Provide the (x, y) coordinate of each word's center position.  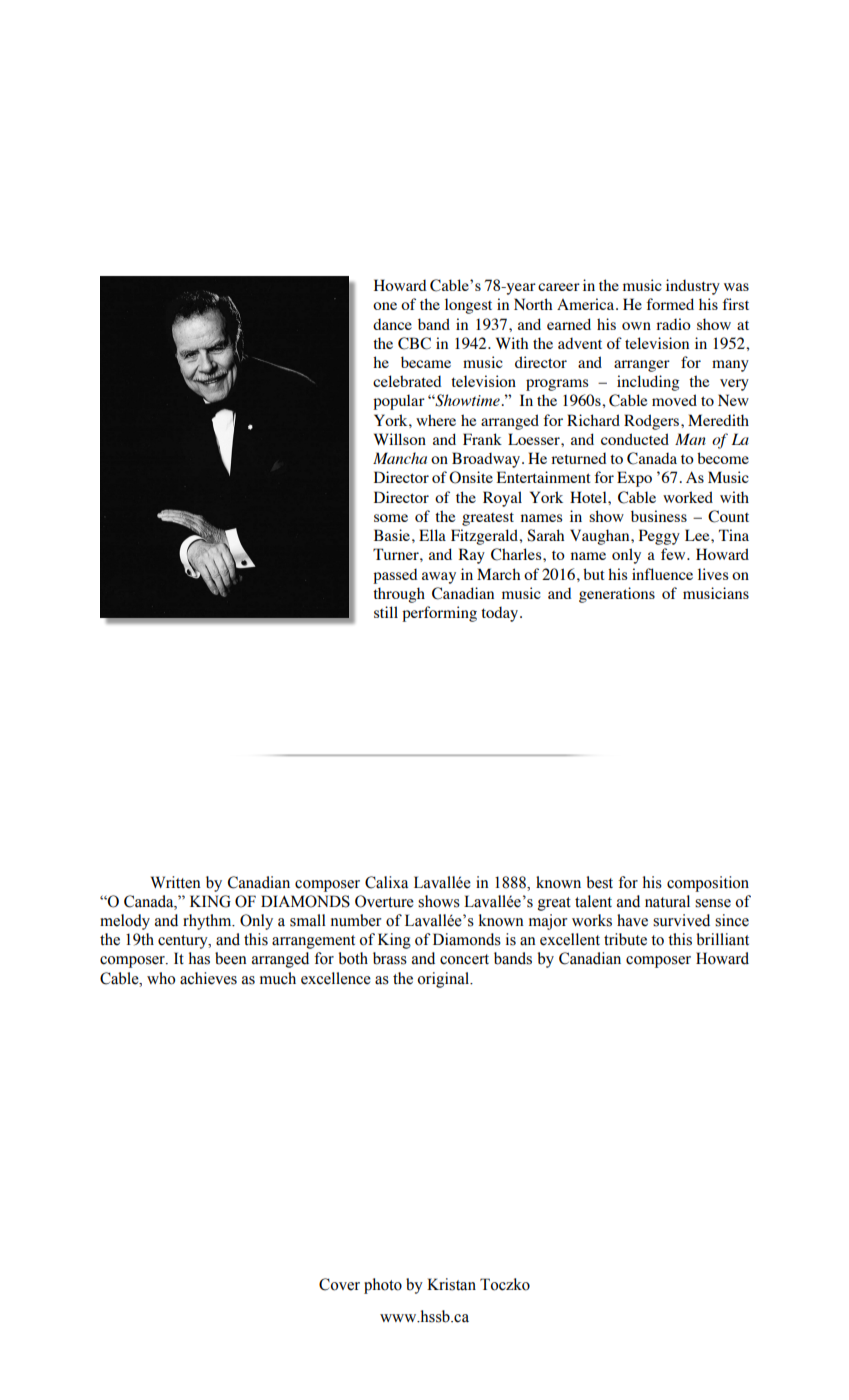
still (386, 612)
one (385, 306)
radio (673, 324)
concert (464, 959)
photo (383, 1286)
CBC (414, 343)
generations (617, 595)
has (199, 958)
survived (681, 920)
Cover (339, 1284)
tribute (625, 939)
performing (439, 614)
